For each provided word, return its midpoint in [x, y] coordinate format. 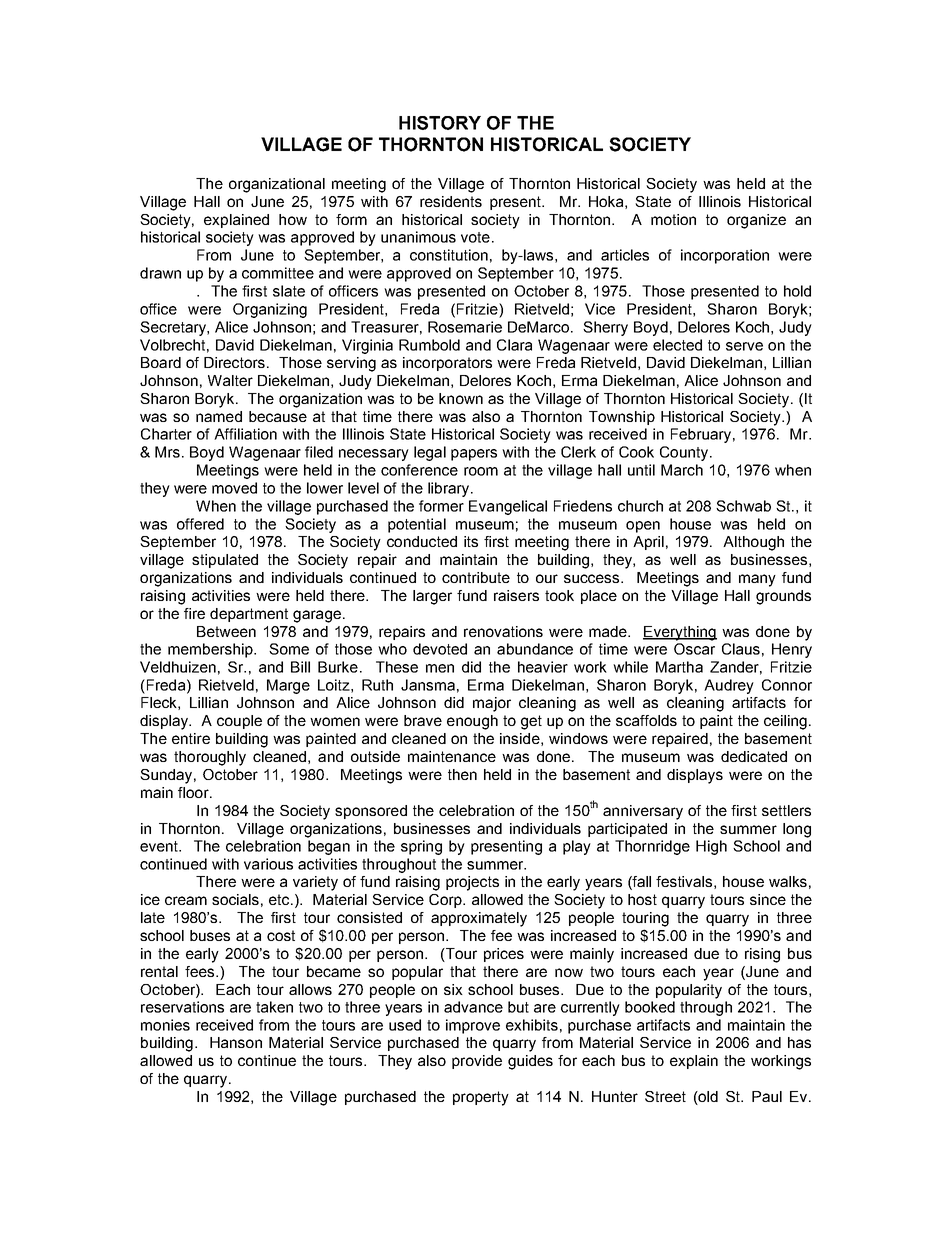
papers [474, 455]
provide [477, 1062]
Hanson [236, 1042]
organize [756, 221]
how [293, 219]
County [684, 453]
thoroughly [210, 758]
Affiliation [245, 434]
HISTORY [440, 123]
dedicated [754, 756]
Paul [767, 1096]
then [462, 774]
